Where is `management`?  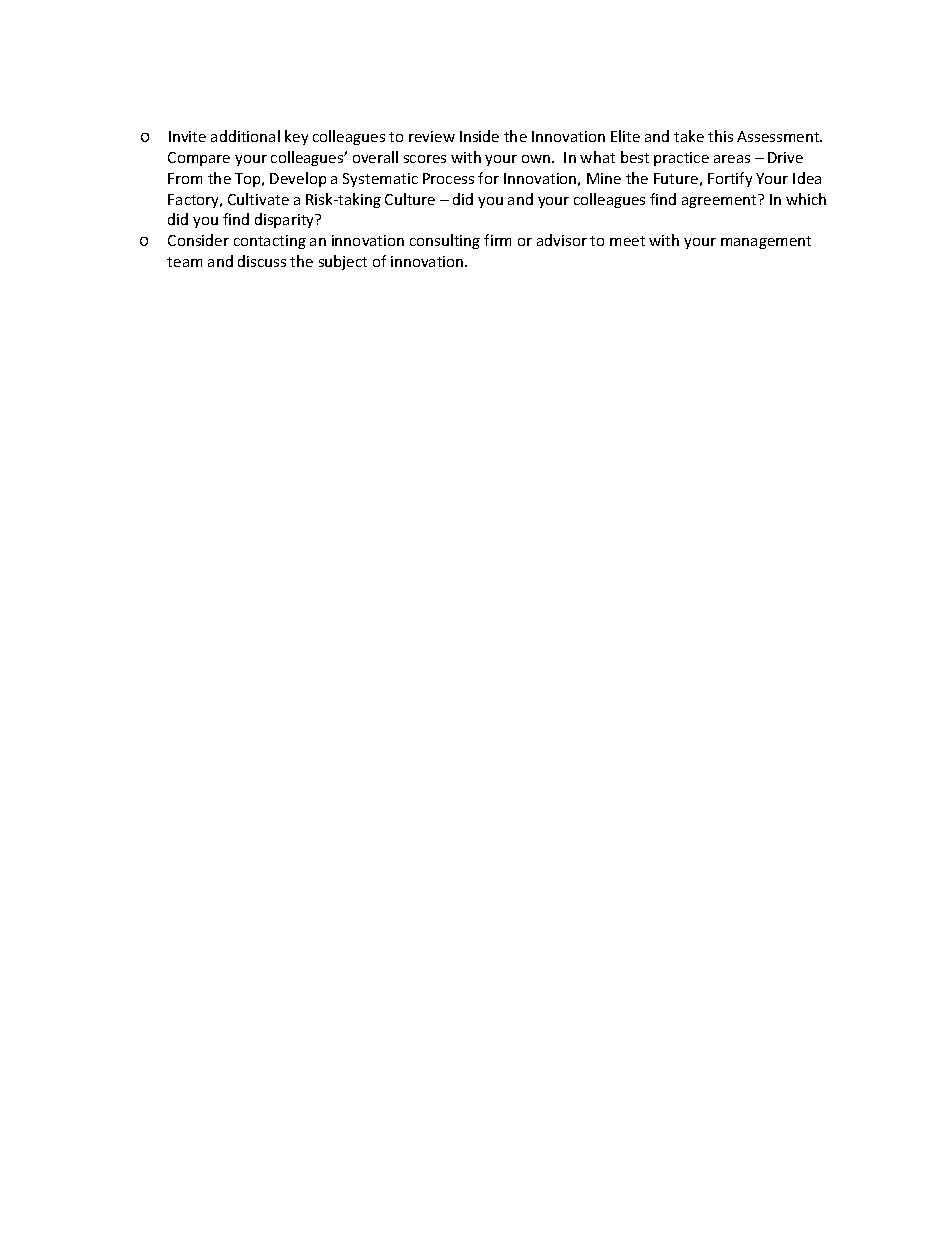 management is located at coordinates (766, 242).
